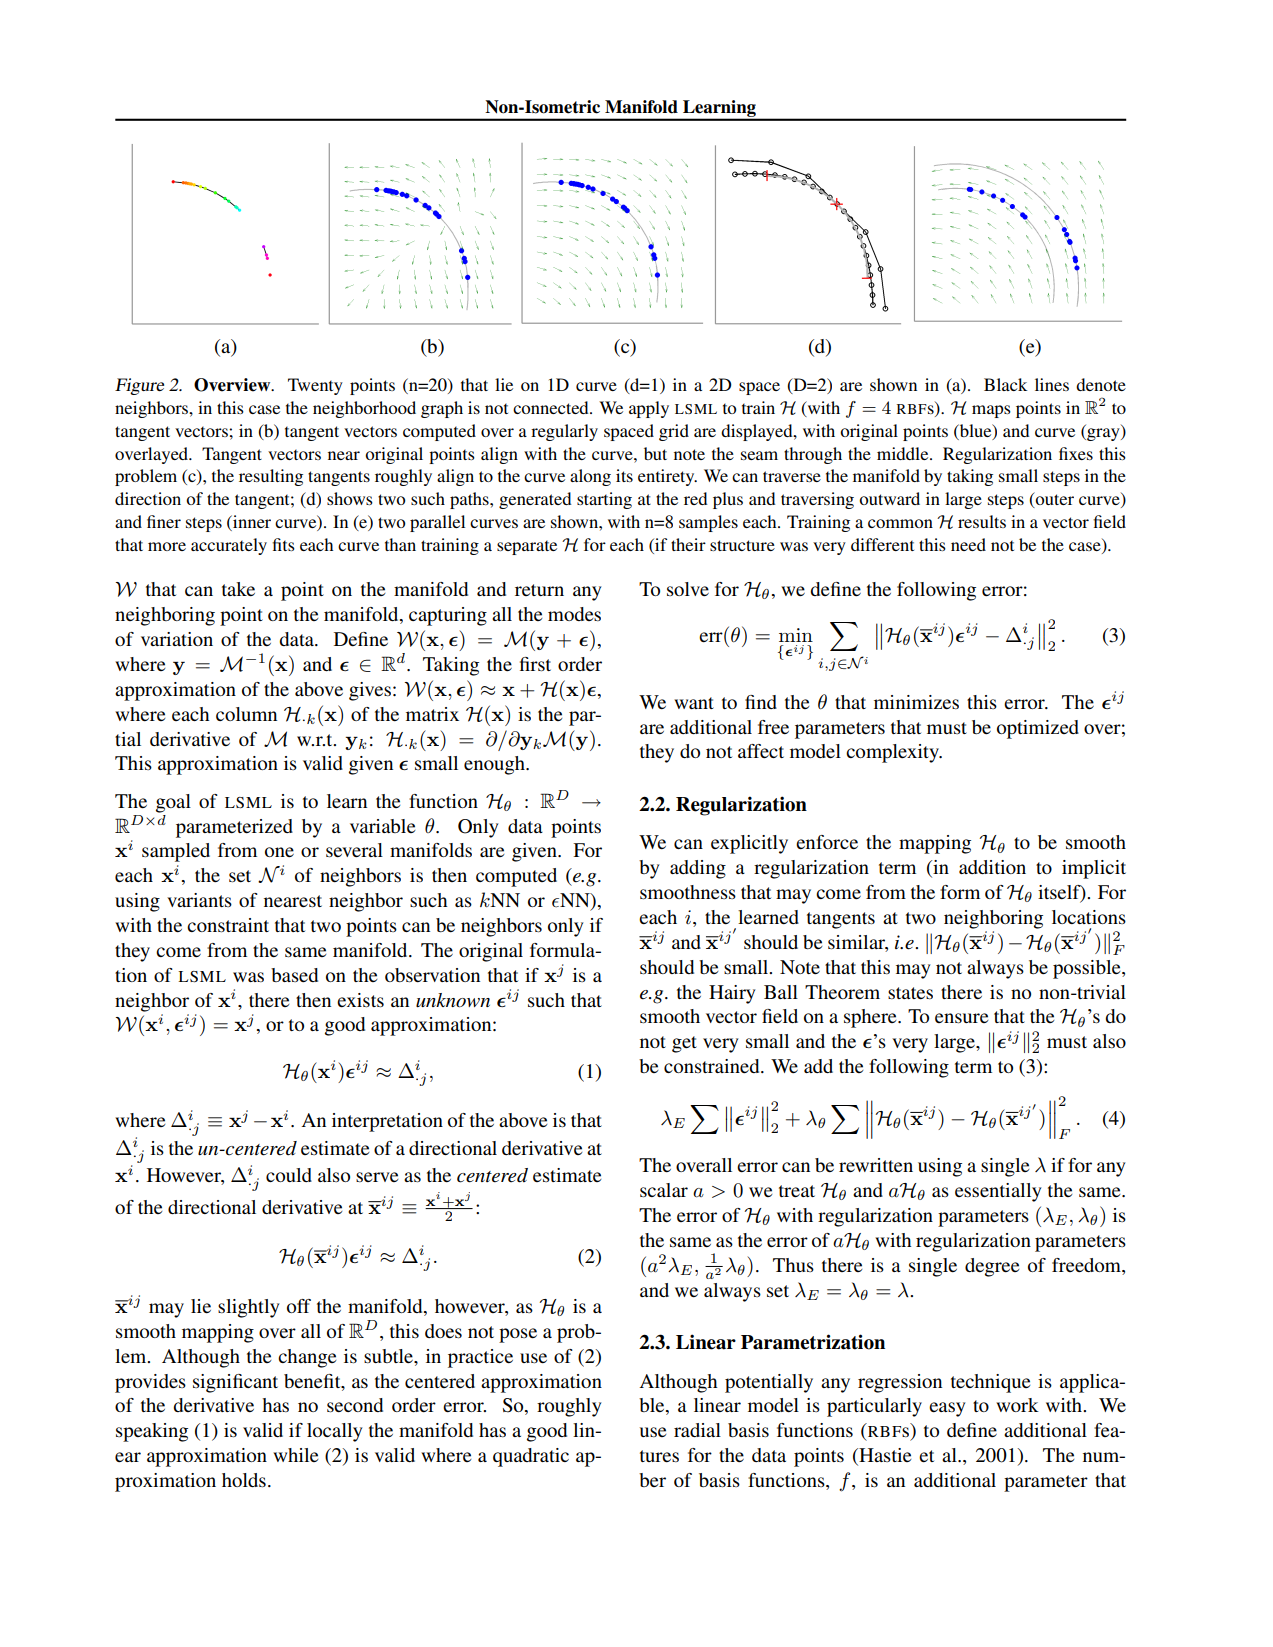  I want to click on apply, so click(649, 409).
